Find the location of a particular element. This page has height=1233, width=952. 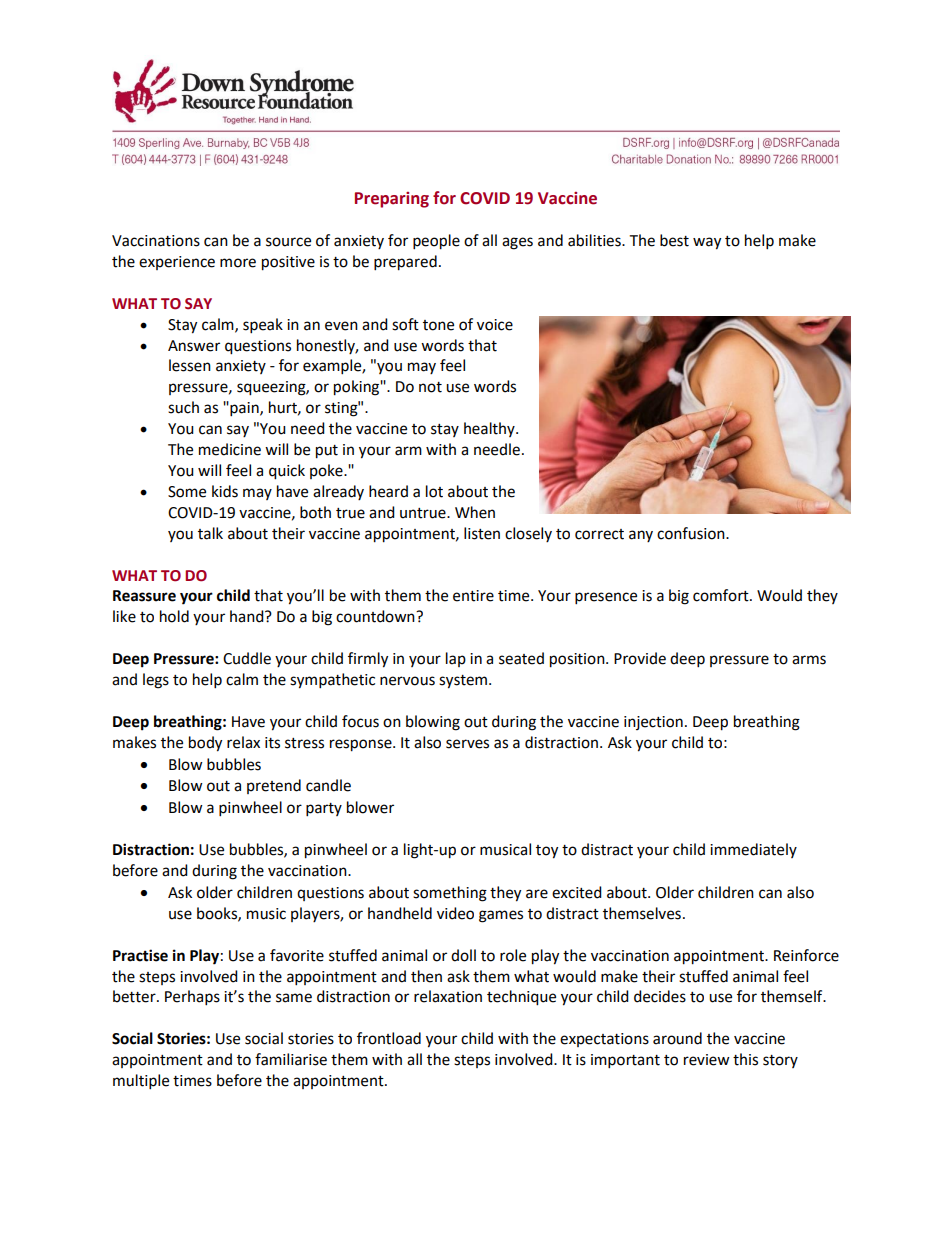

way is located at coordinates (707, 243).
